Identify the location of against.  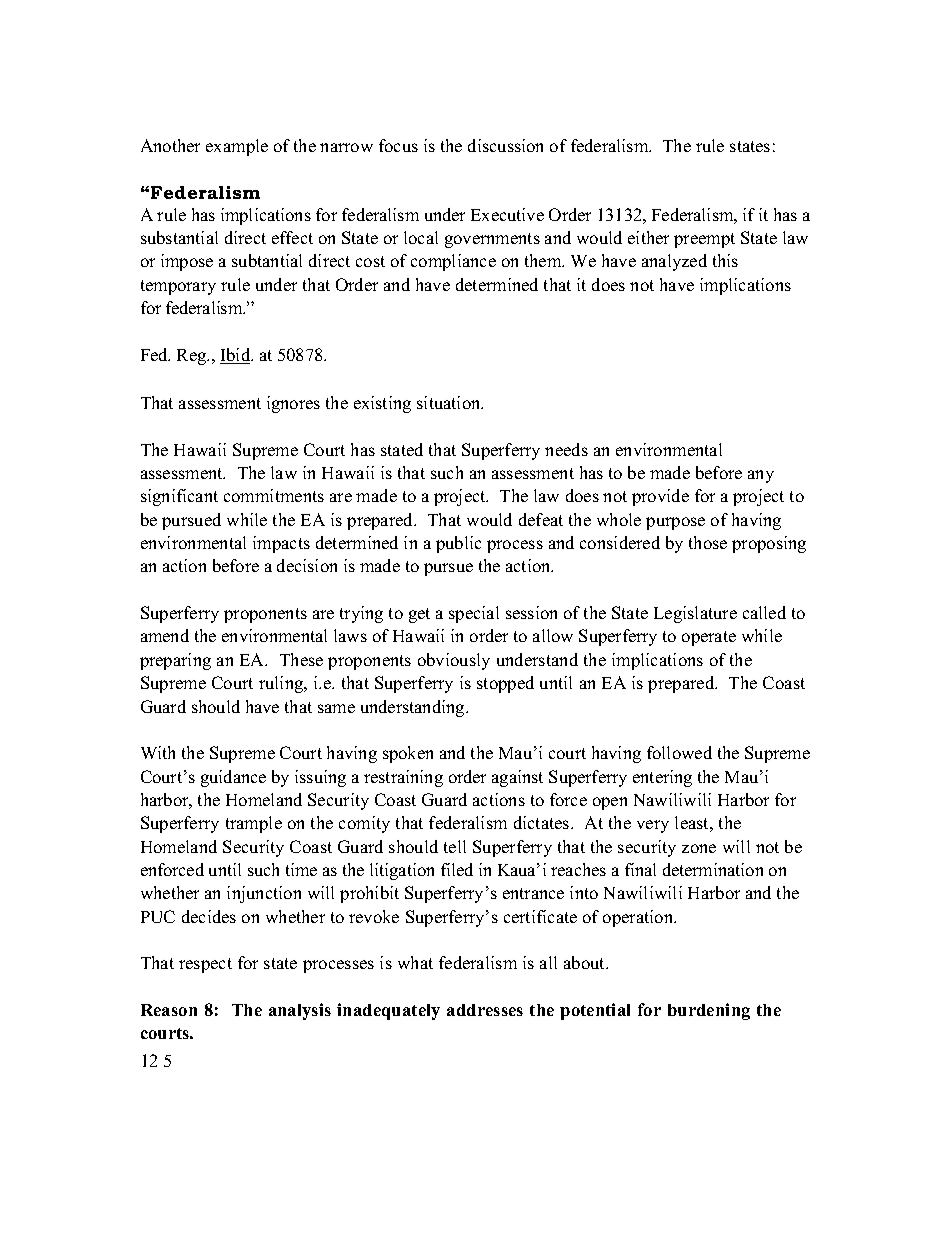
(517, 778).
